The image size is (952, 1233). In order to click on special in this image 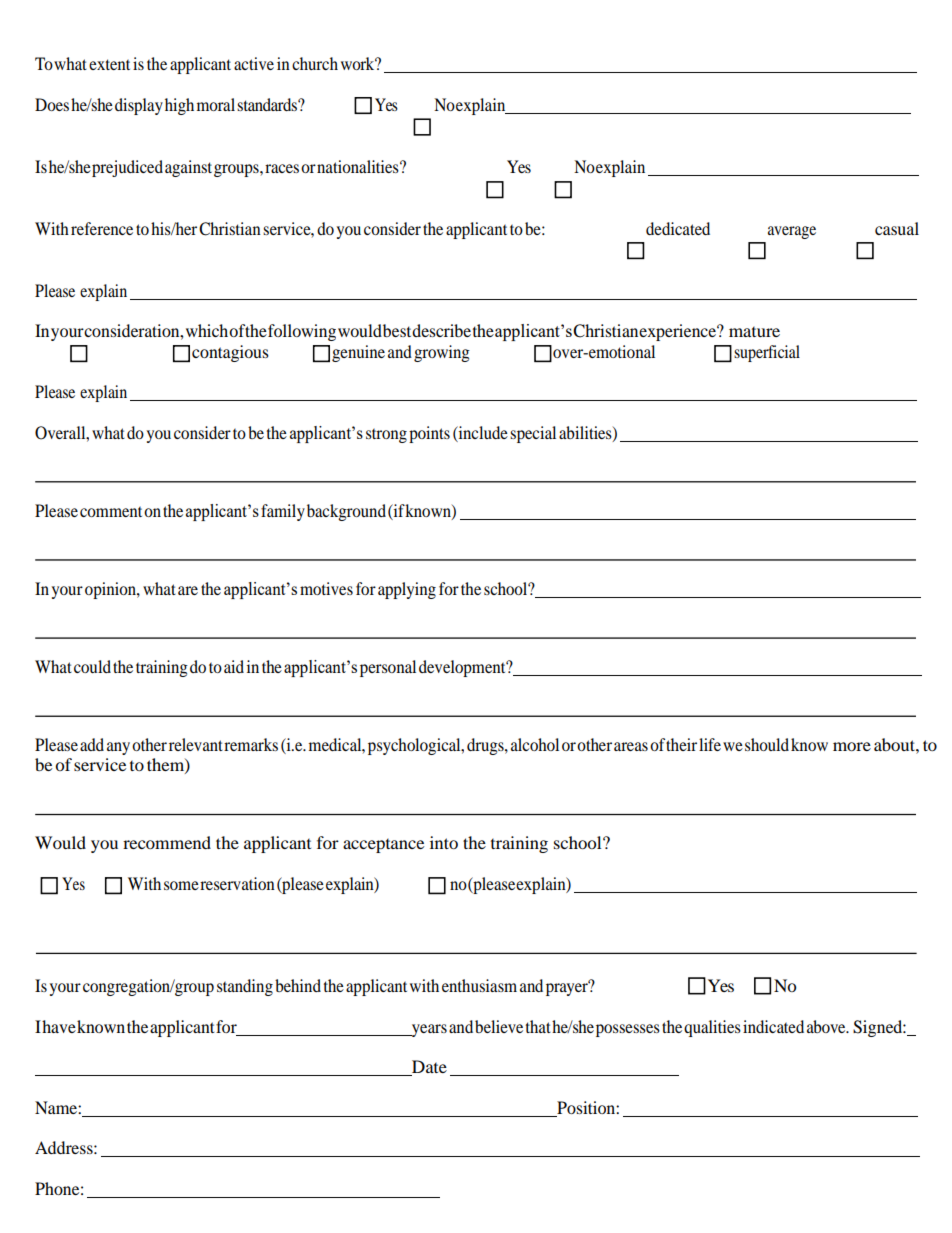, I will do `click(533, 434)`.
